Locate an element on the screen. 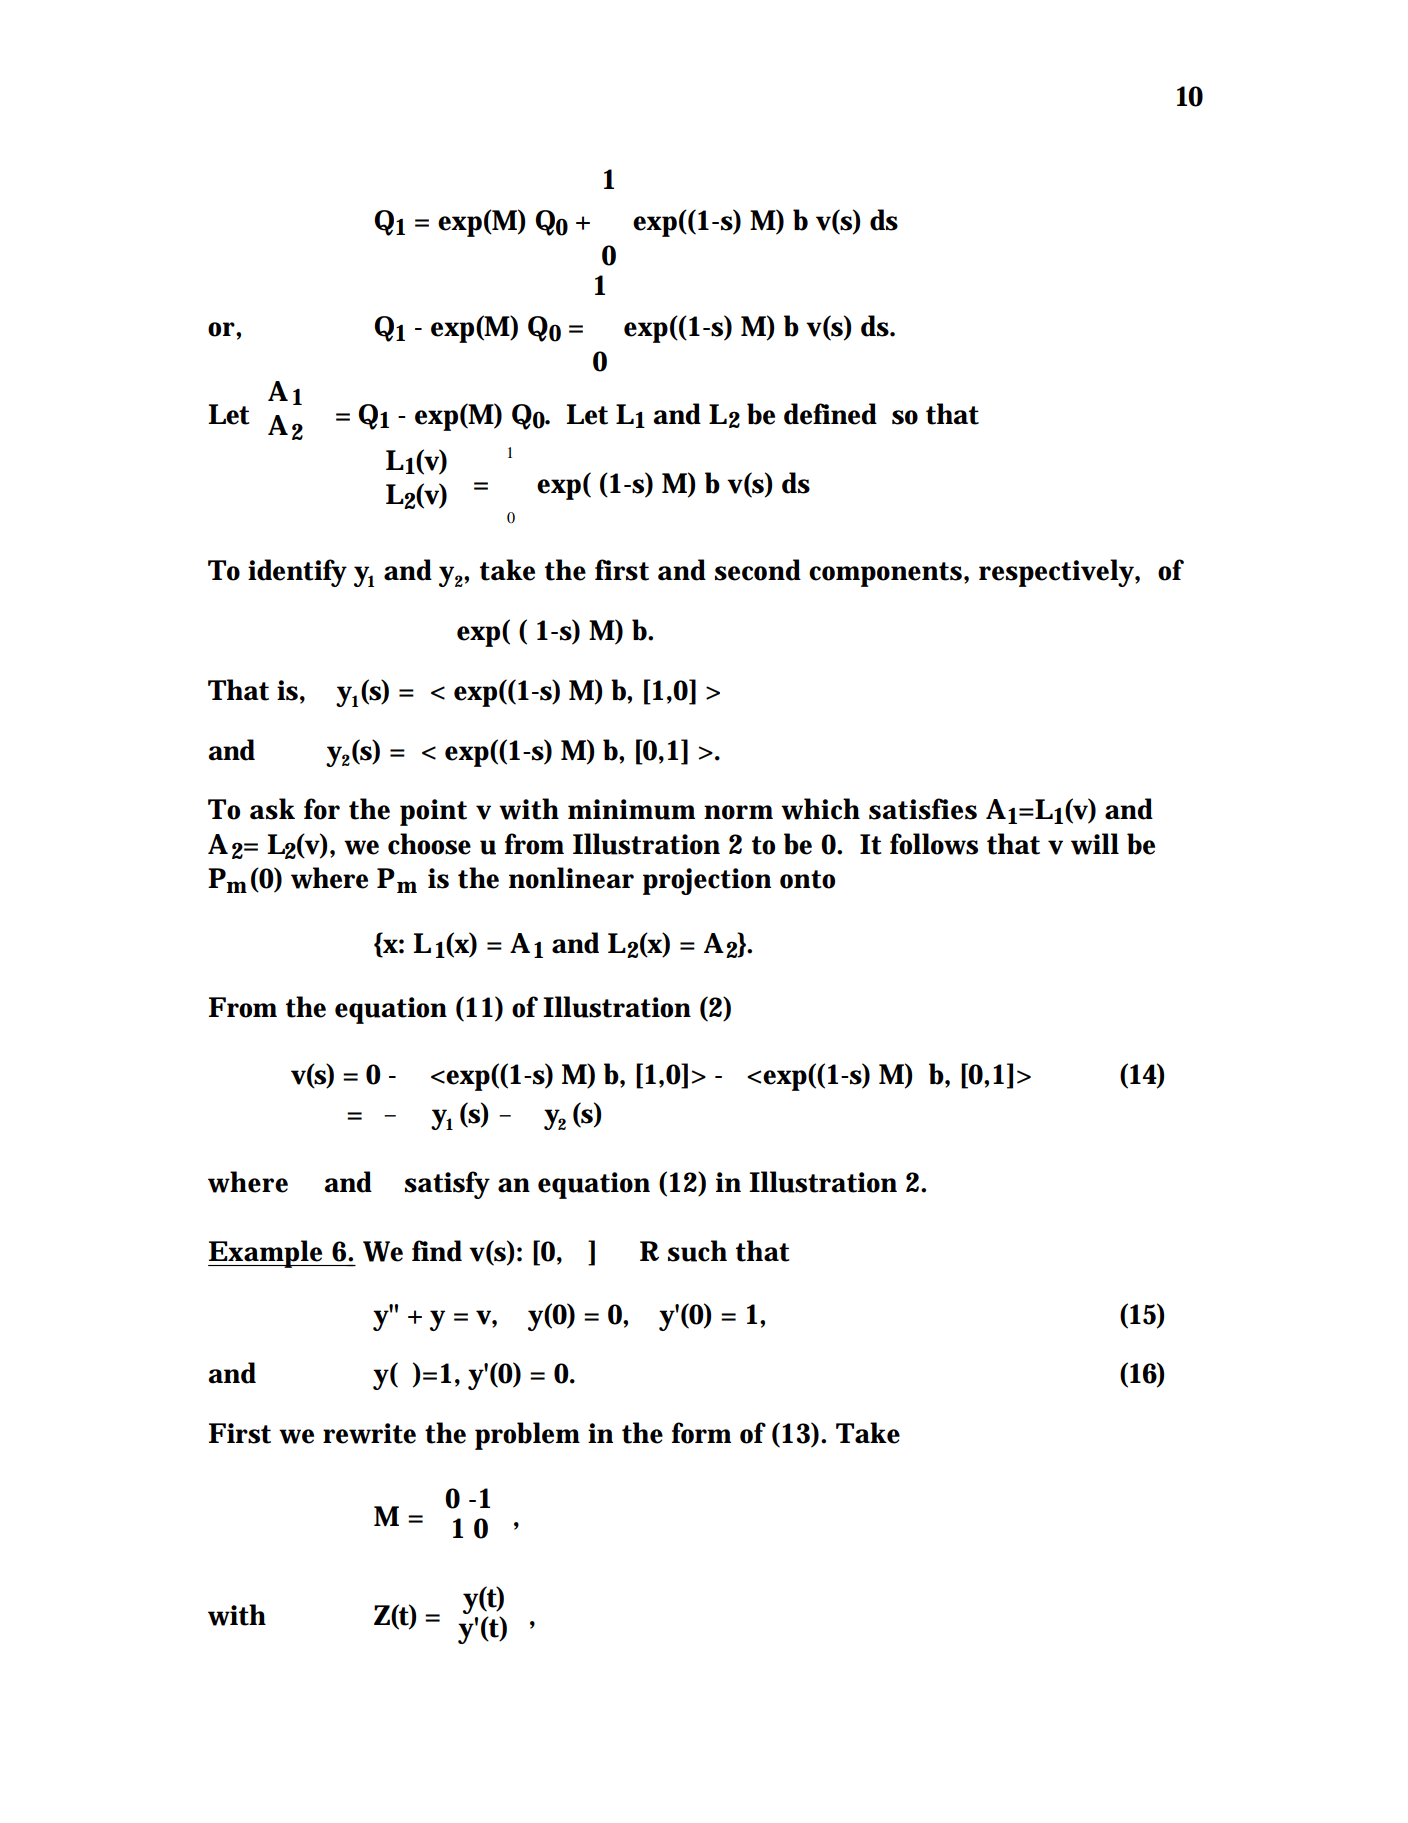  such is located at coordinates (697, 1251).
